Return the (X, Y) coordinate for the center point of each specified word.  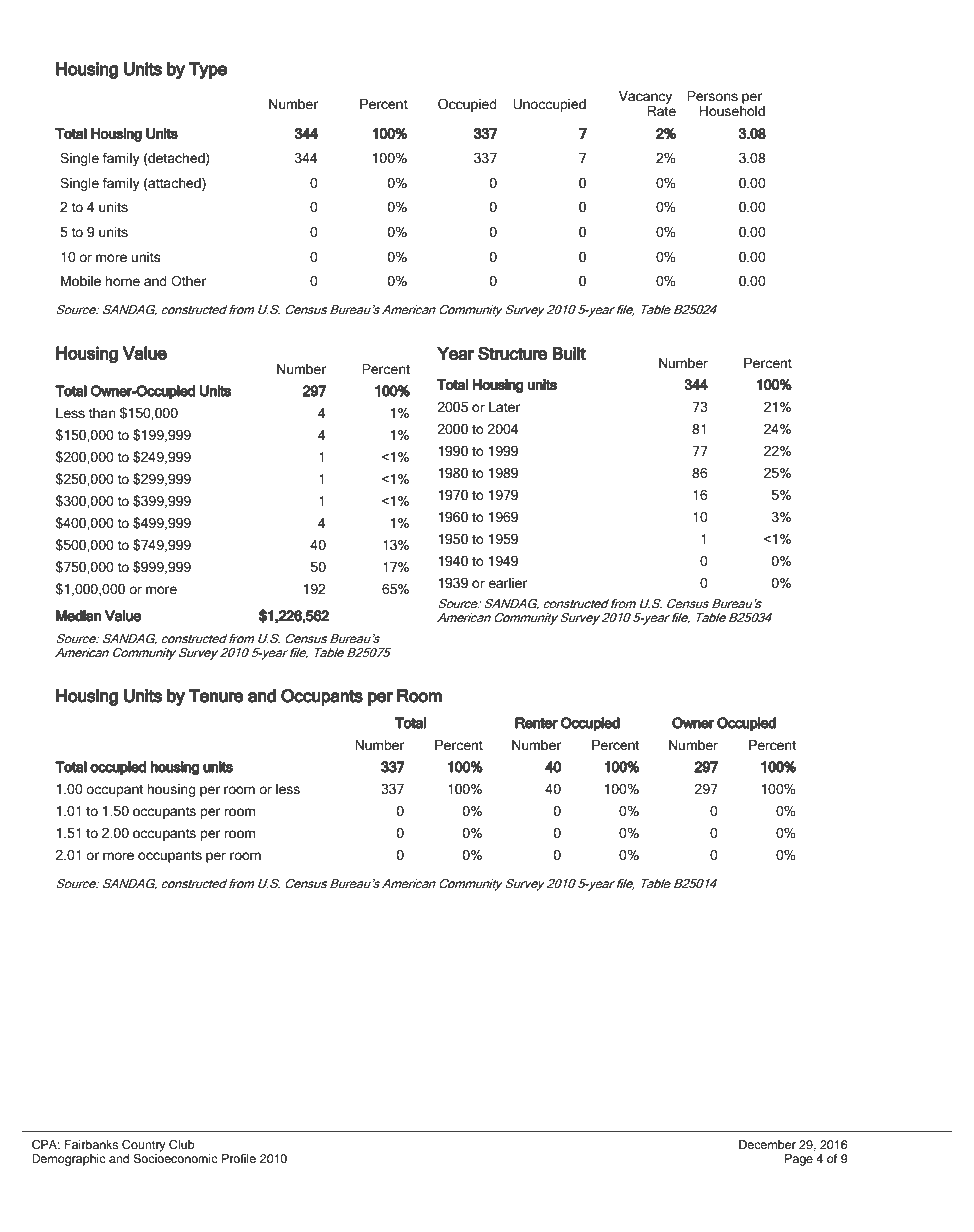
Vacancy (645, 97)
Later (504, 407)
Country (144, 1146)
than (102, 413)
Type (208, 70)
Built (569, 354)
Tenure (216, 696)
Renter (536, 723)
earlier (508, 583)
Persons (712, 96)
